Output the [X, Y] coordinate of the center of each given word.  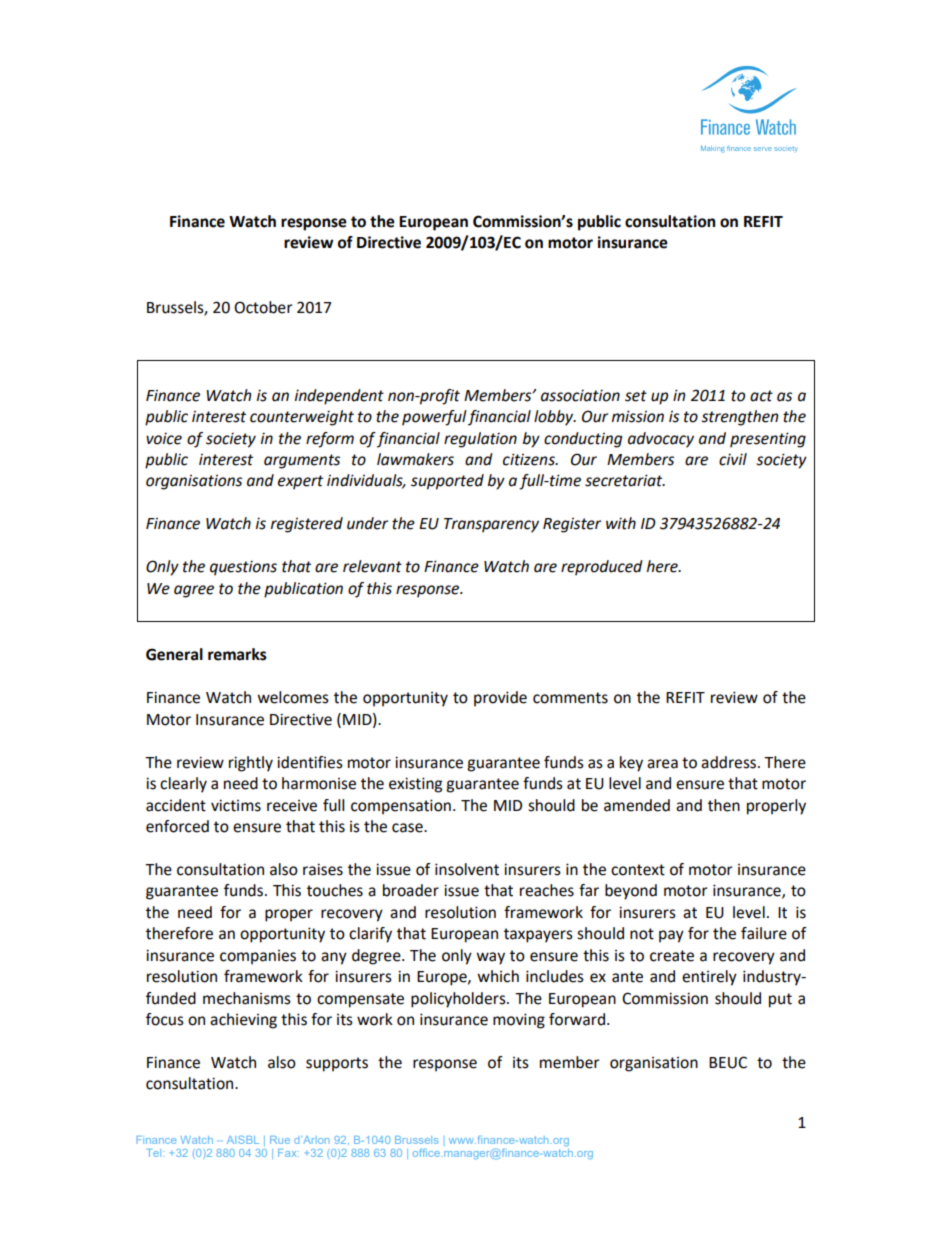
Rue [280, 1140]
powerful [434, 418]
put [780, 1000]
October [263, 307]
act [761, 396]
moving [519, 1021]
